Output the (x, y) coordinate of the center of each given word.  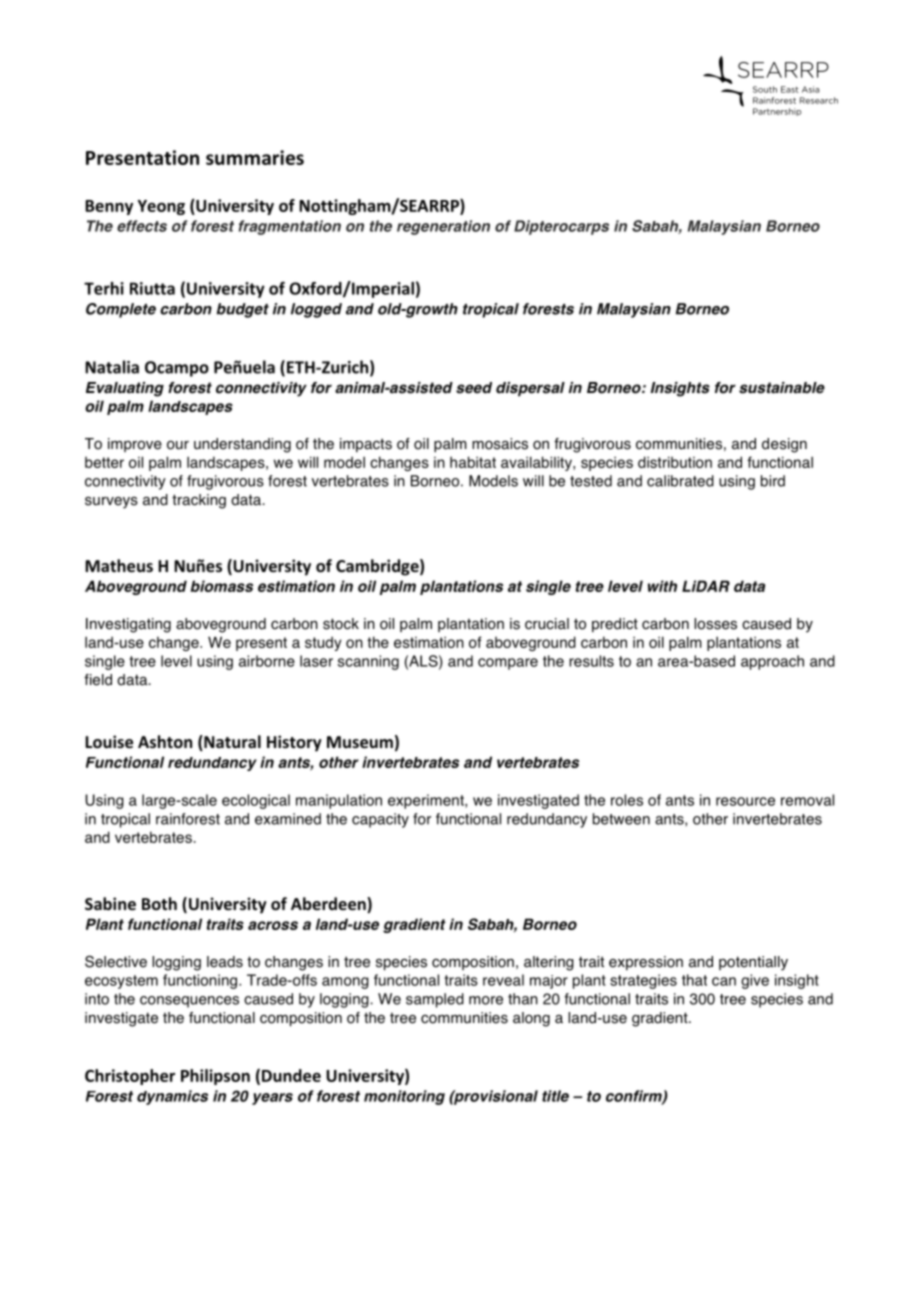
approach (772, 662)
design (784, 445)
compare (508, 664)
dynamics (172, 1097)
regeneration (443, 227)
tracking (199, 501)
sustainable (782, 388)
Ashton (165, 741)
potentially (753, 963)
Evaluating (125, 389)
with (662, 586)
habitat (473, 462)
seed (474, 388)
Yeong (161, 207)
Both (159, 903)
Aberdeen (329, 905)
